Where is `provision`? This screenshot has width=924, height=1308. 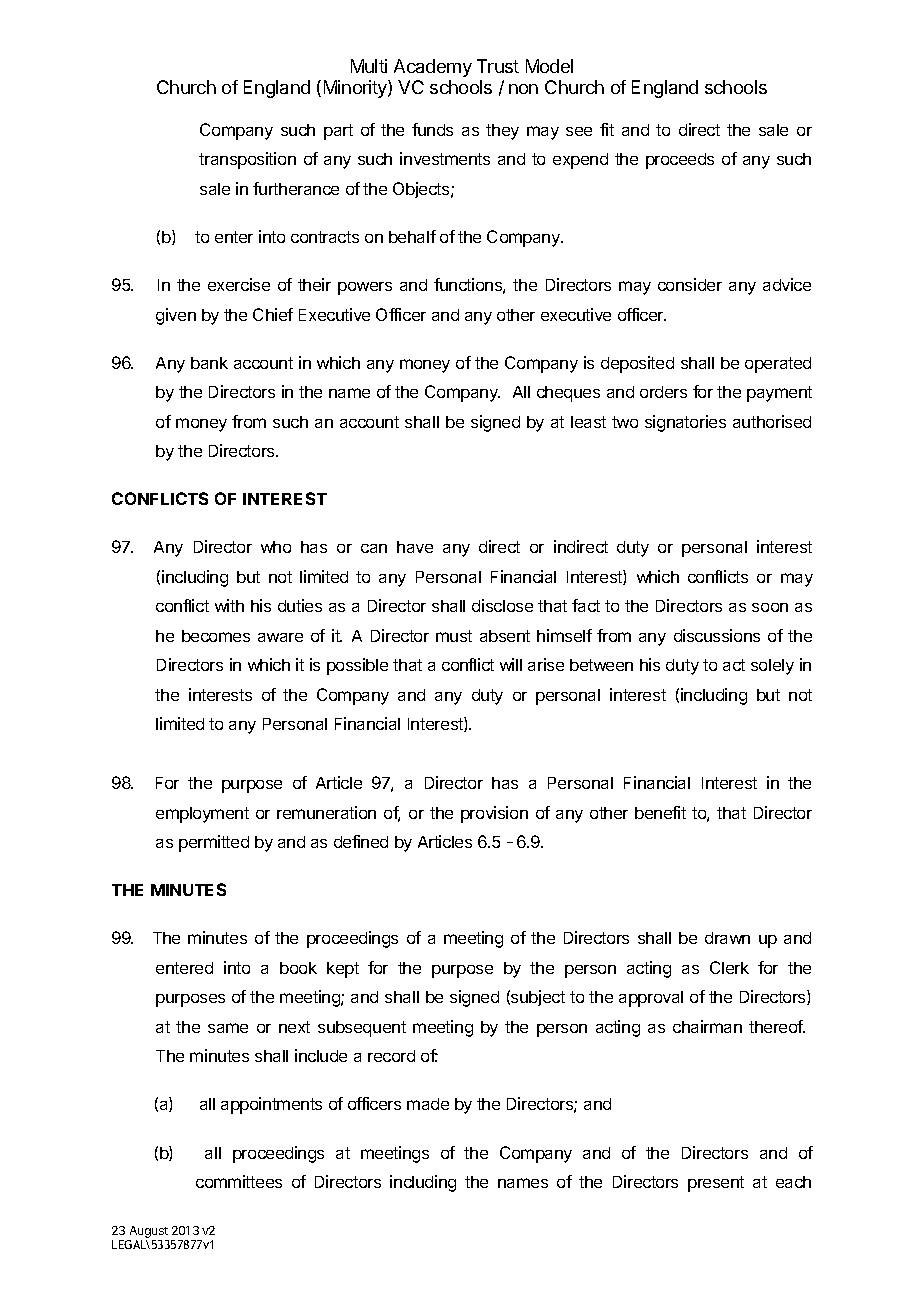 provision is located at coordinates (494, 814).
